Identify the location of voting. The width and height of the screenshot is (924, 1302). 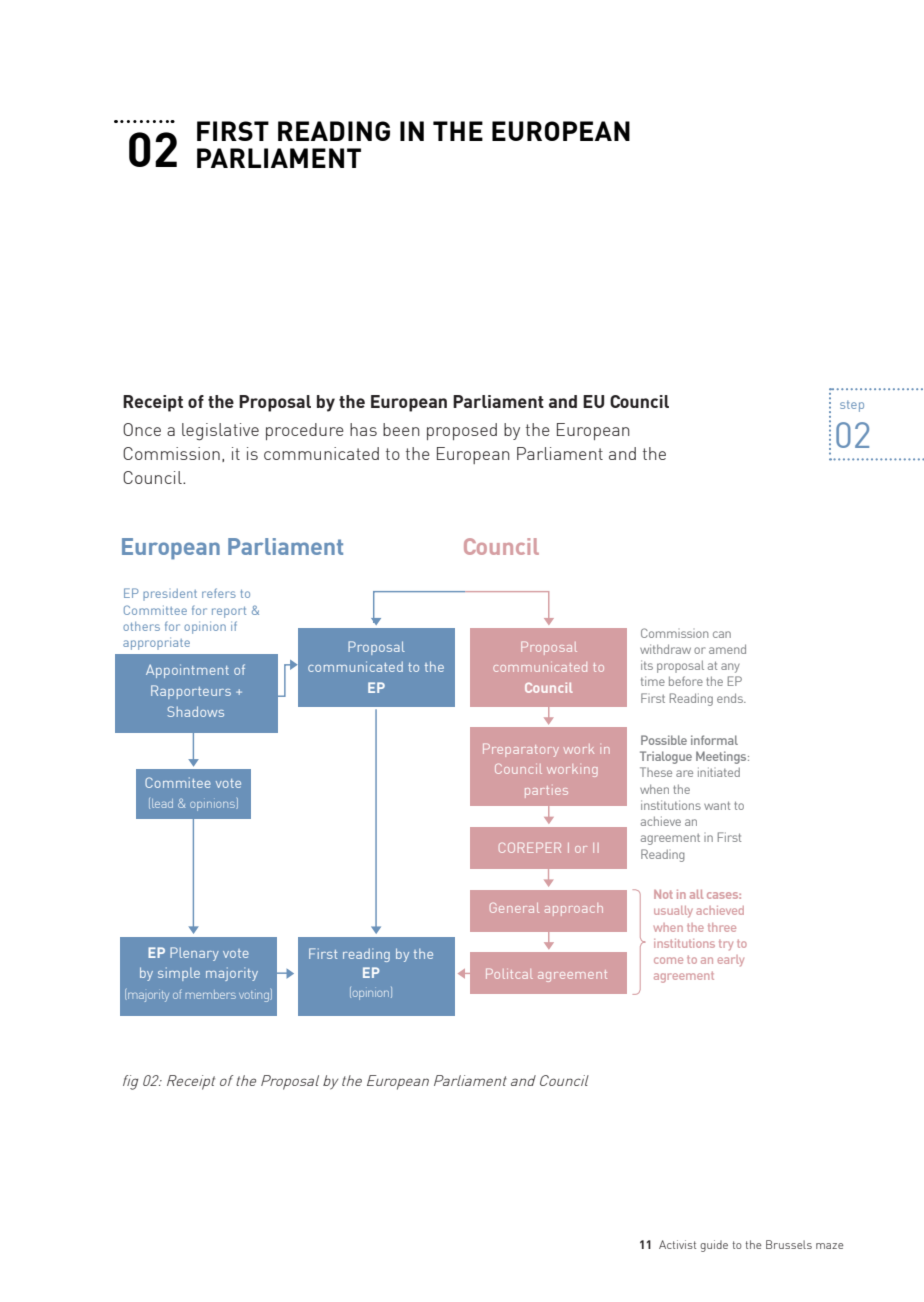
(255, 996).
